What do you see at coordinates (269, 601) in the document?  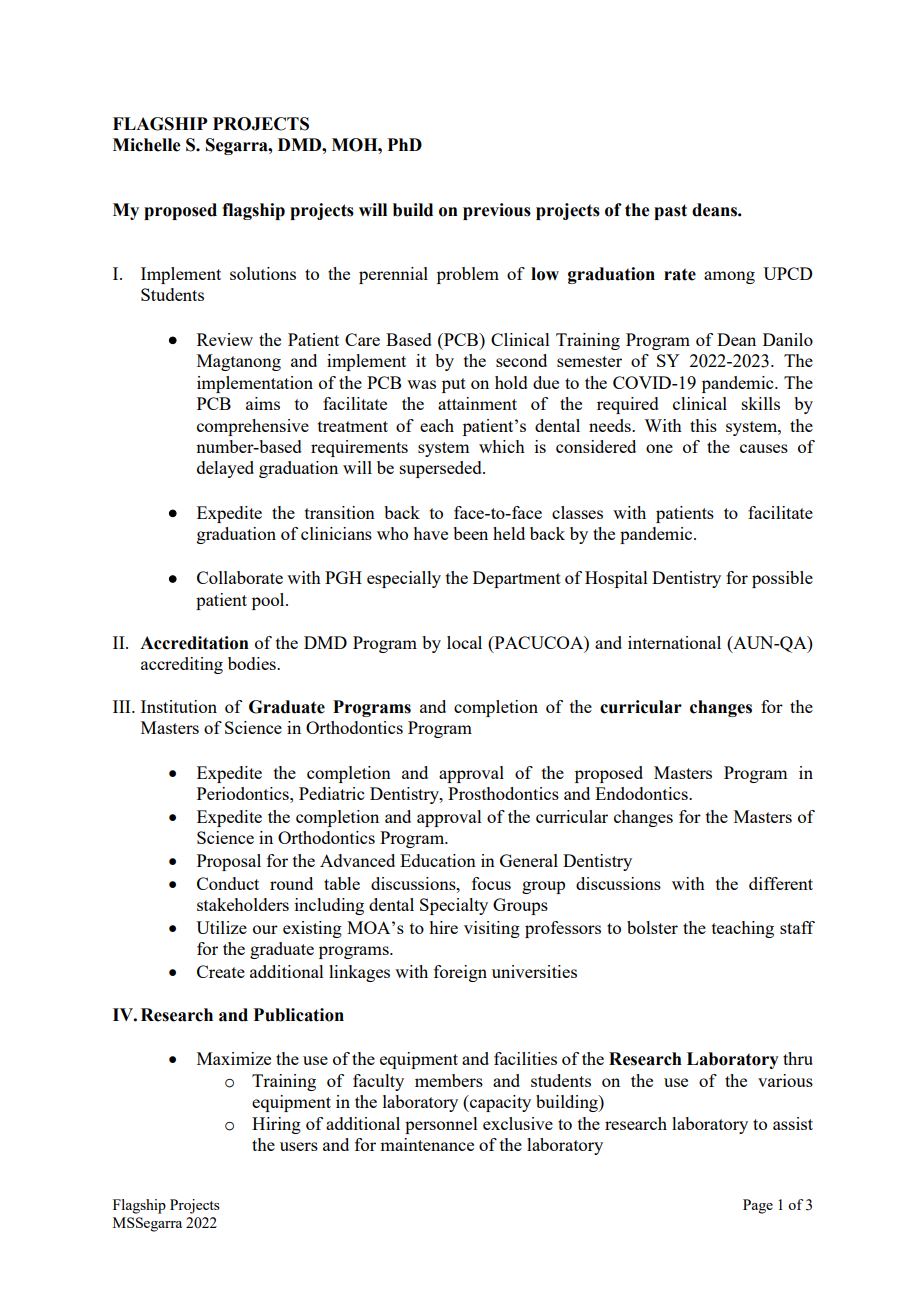 I see `pool` at bounding box center [269, 601].
